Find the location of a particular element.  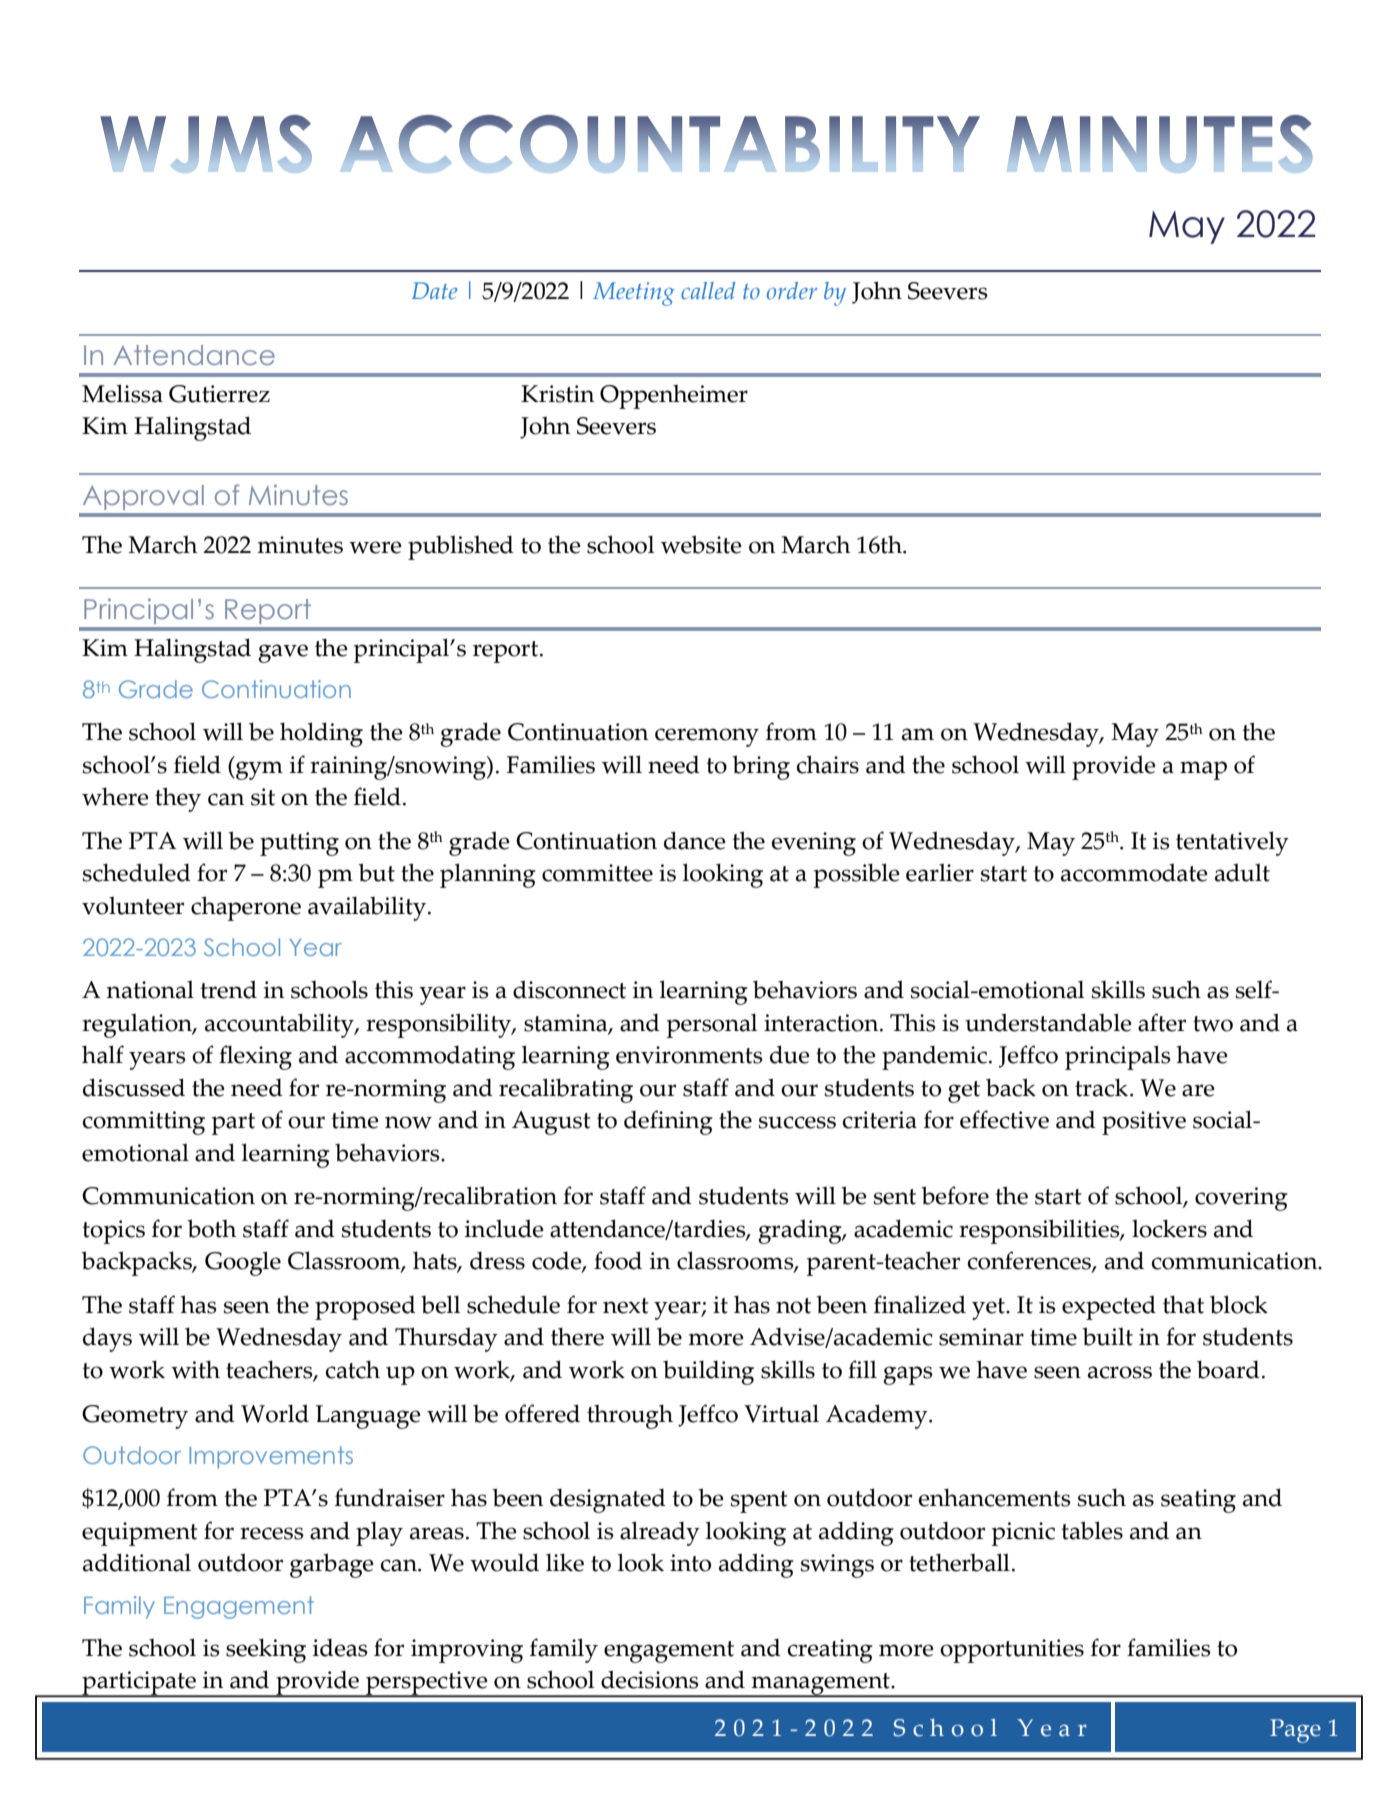

decisions is located at coordinates (650, 1679).
